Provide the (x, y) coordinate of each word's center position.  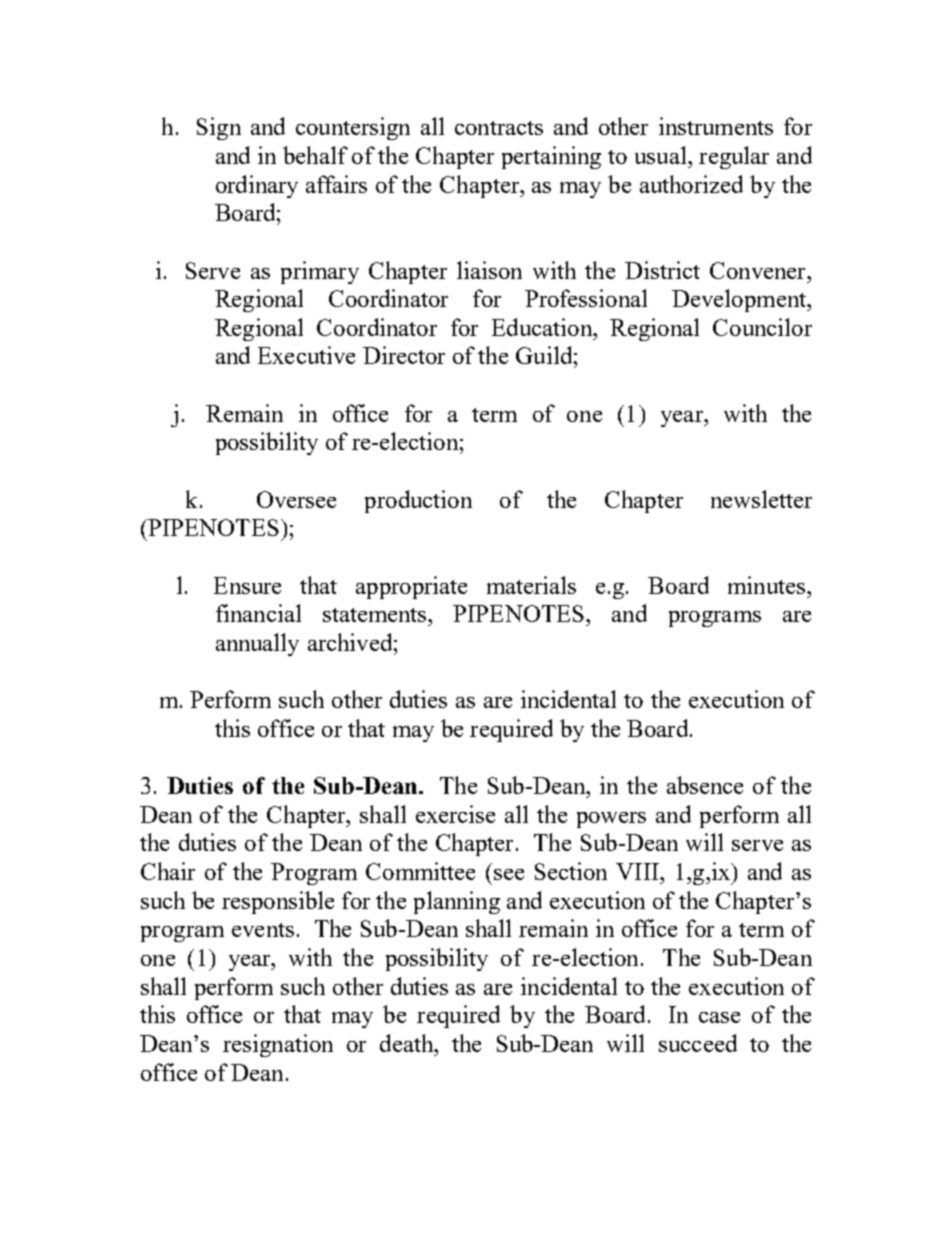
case (719, 1017)
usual (662, 155)
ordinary (257, 186)
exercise (455, 814)
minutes (766, 585)
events (263, 930)
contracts (499, 128)
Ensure (247, 585)
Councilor (762, 327)
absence (705, 785)
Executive (306, 355)
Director (404, 355)
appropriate (411, 587)
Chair (168, 871)
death (408, 1043)
